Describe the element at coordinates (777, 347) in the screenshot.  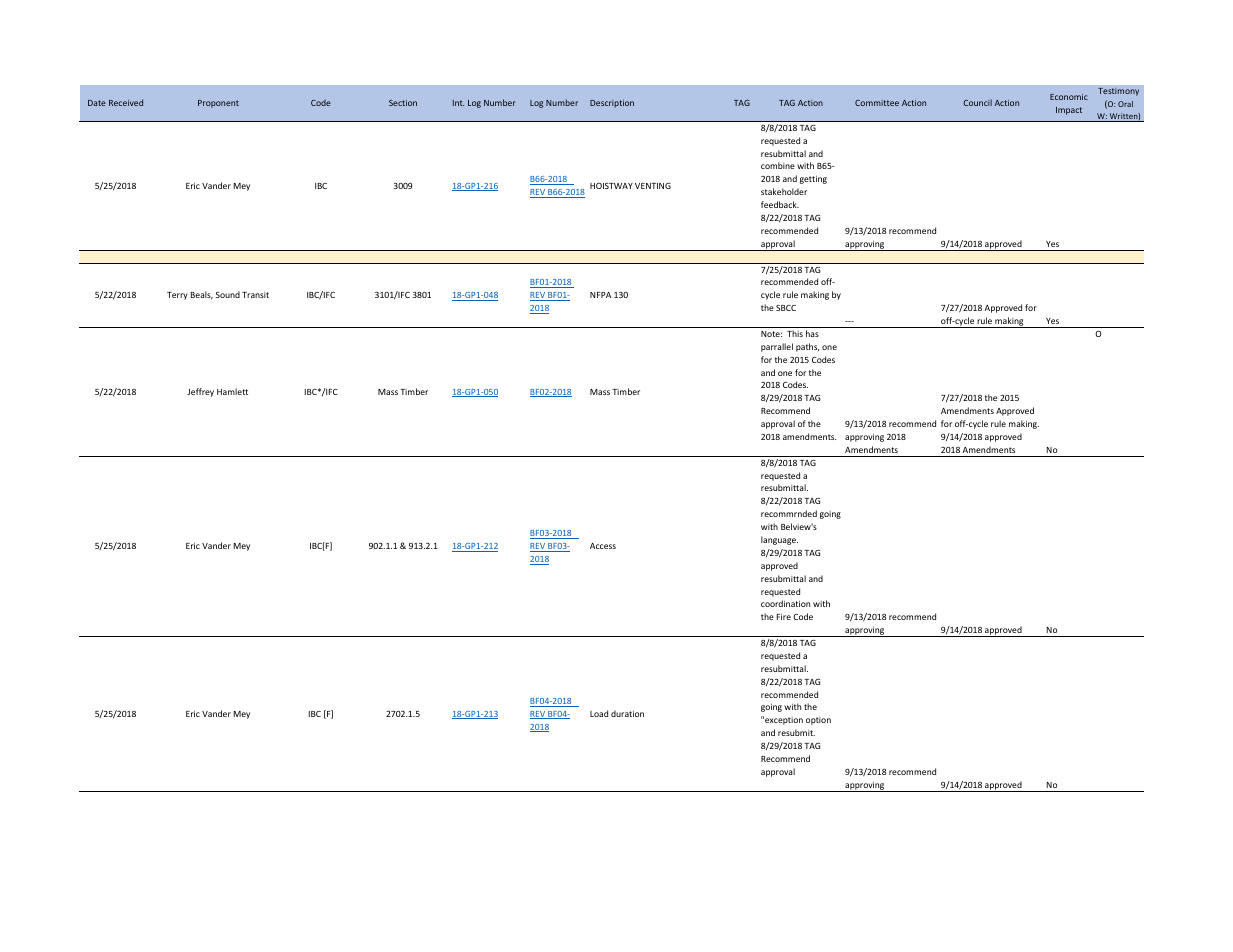
I see `parrallel` at that location.
